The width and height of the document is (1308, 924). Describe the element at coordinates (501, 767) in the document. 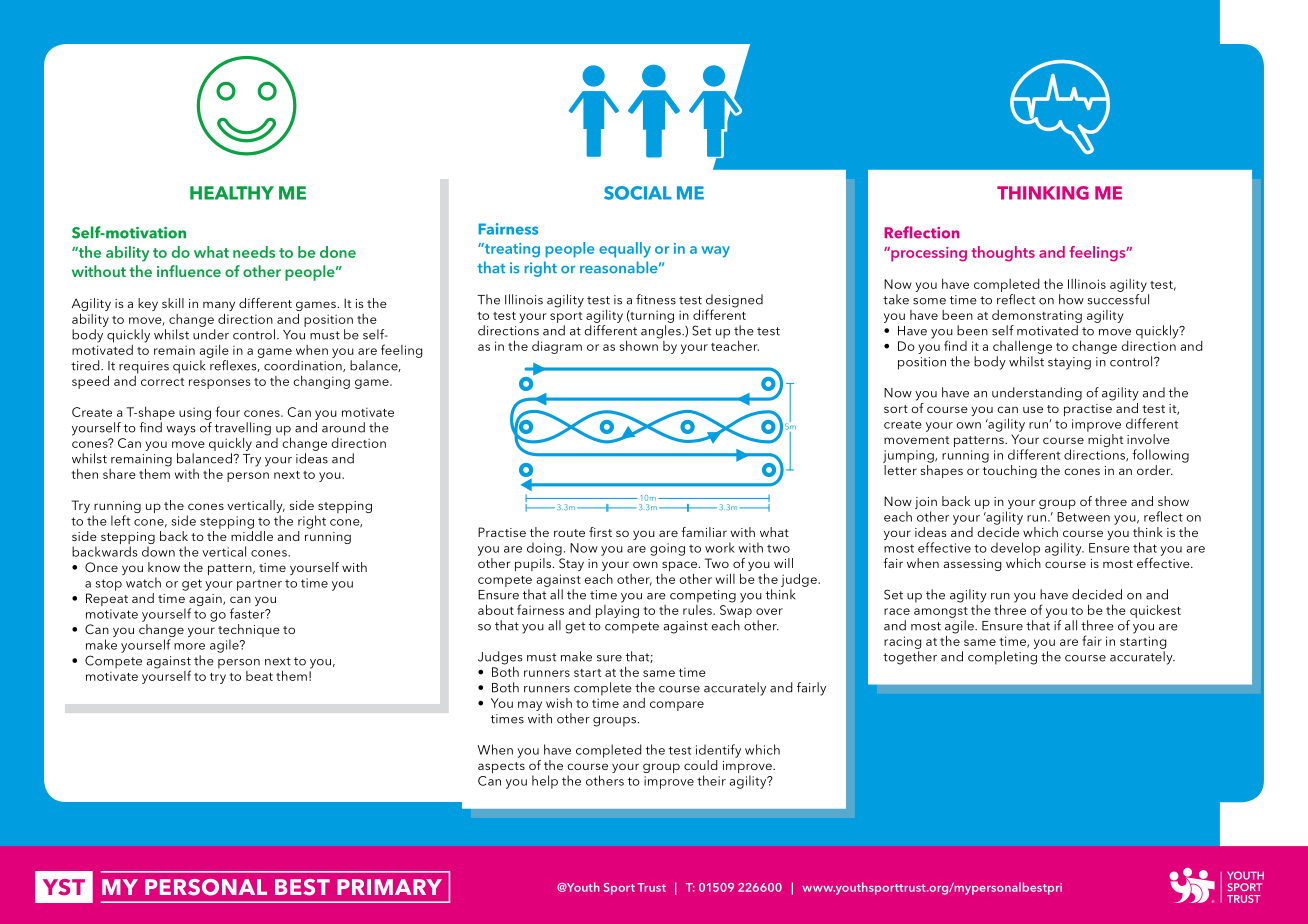

I see `aspects` at that location.
